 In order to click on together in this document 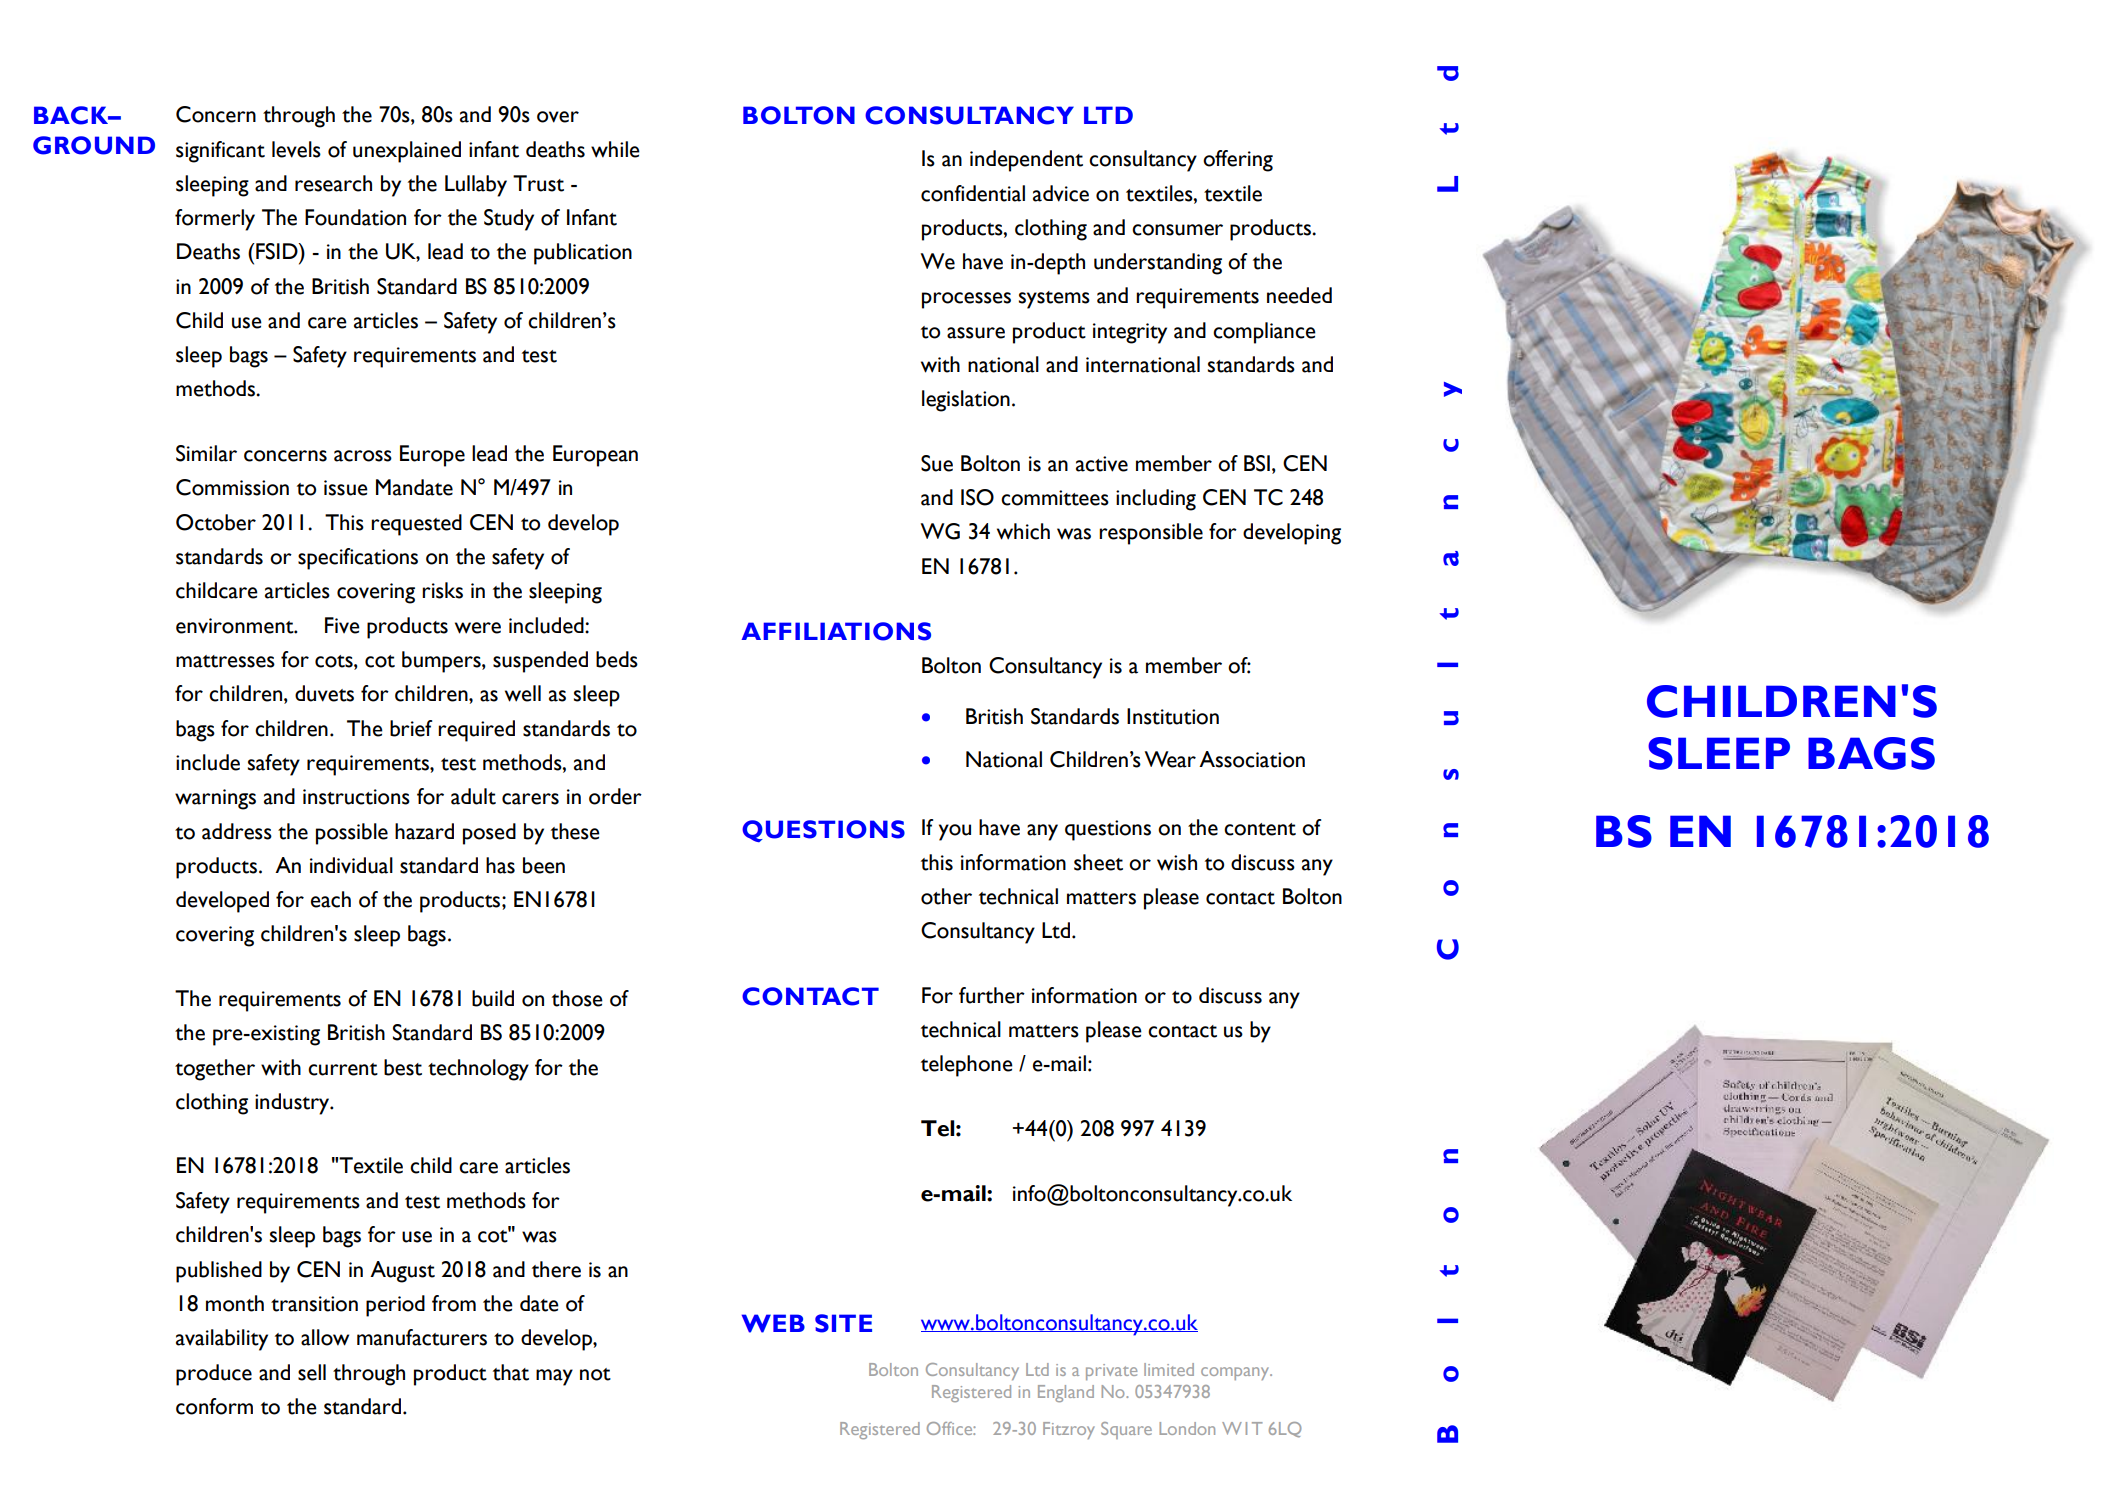, I will do `click(215, 1070)`.
